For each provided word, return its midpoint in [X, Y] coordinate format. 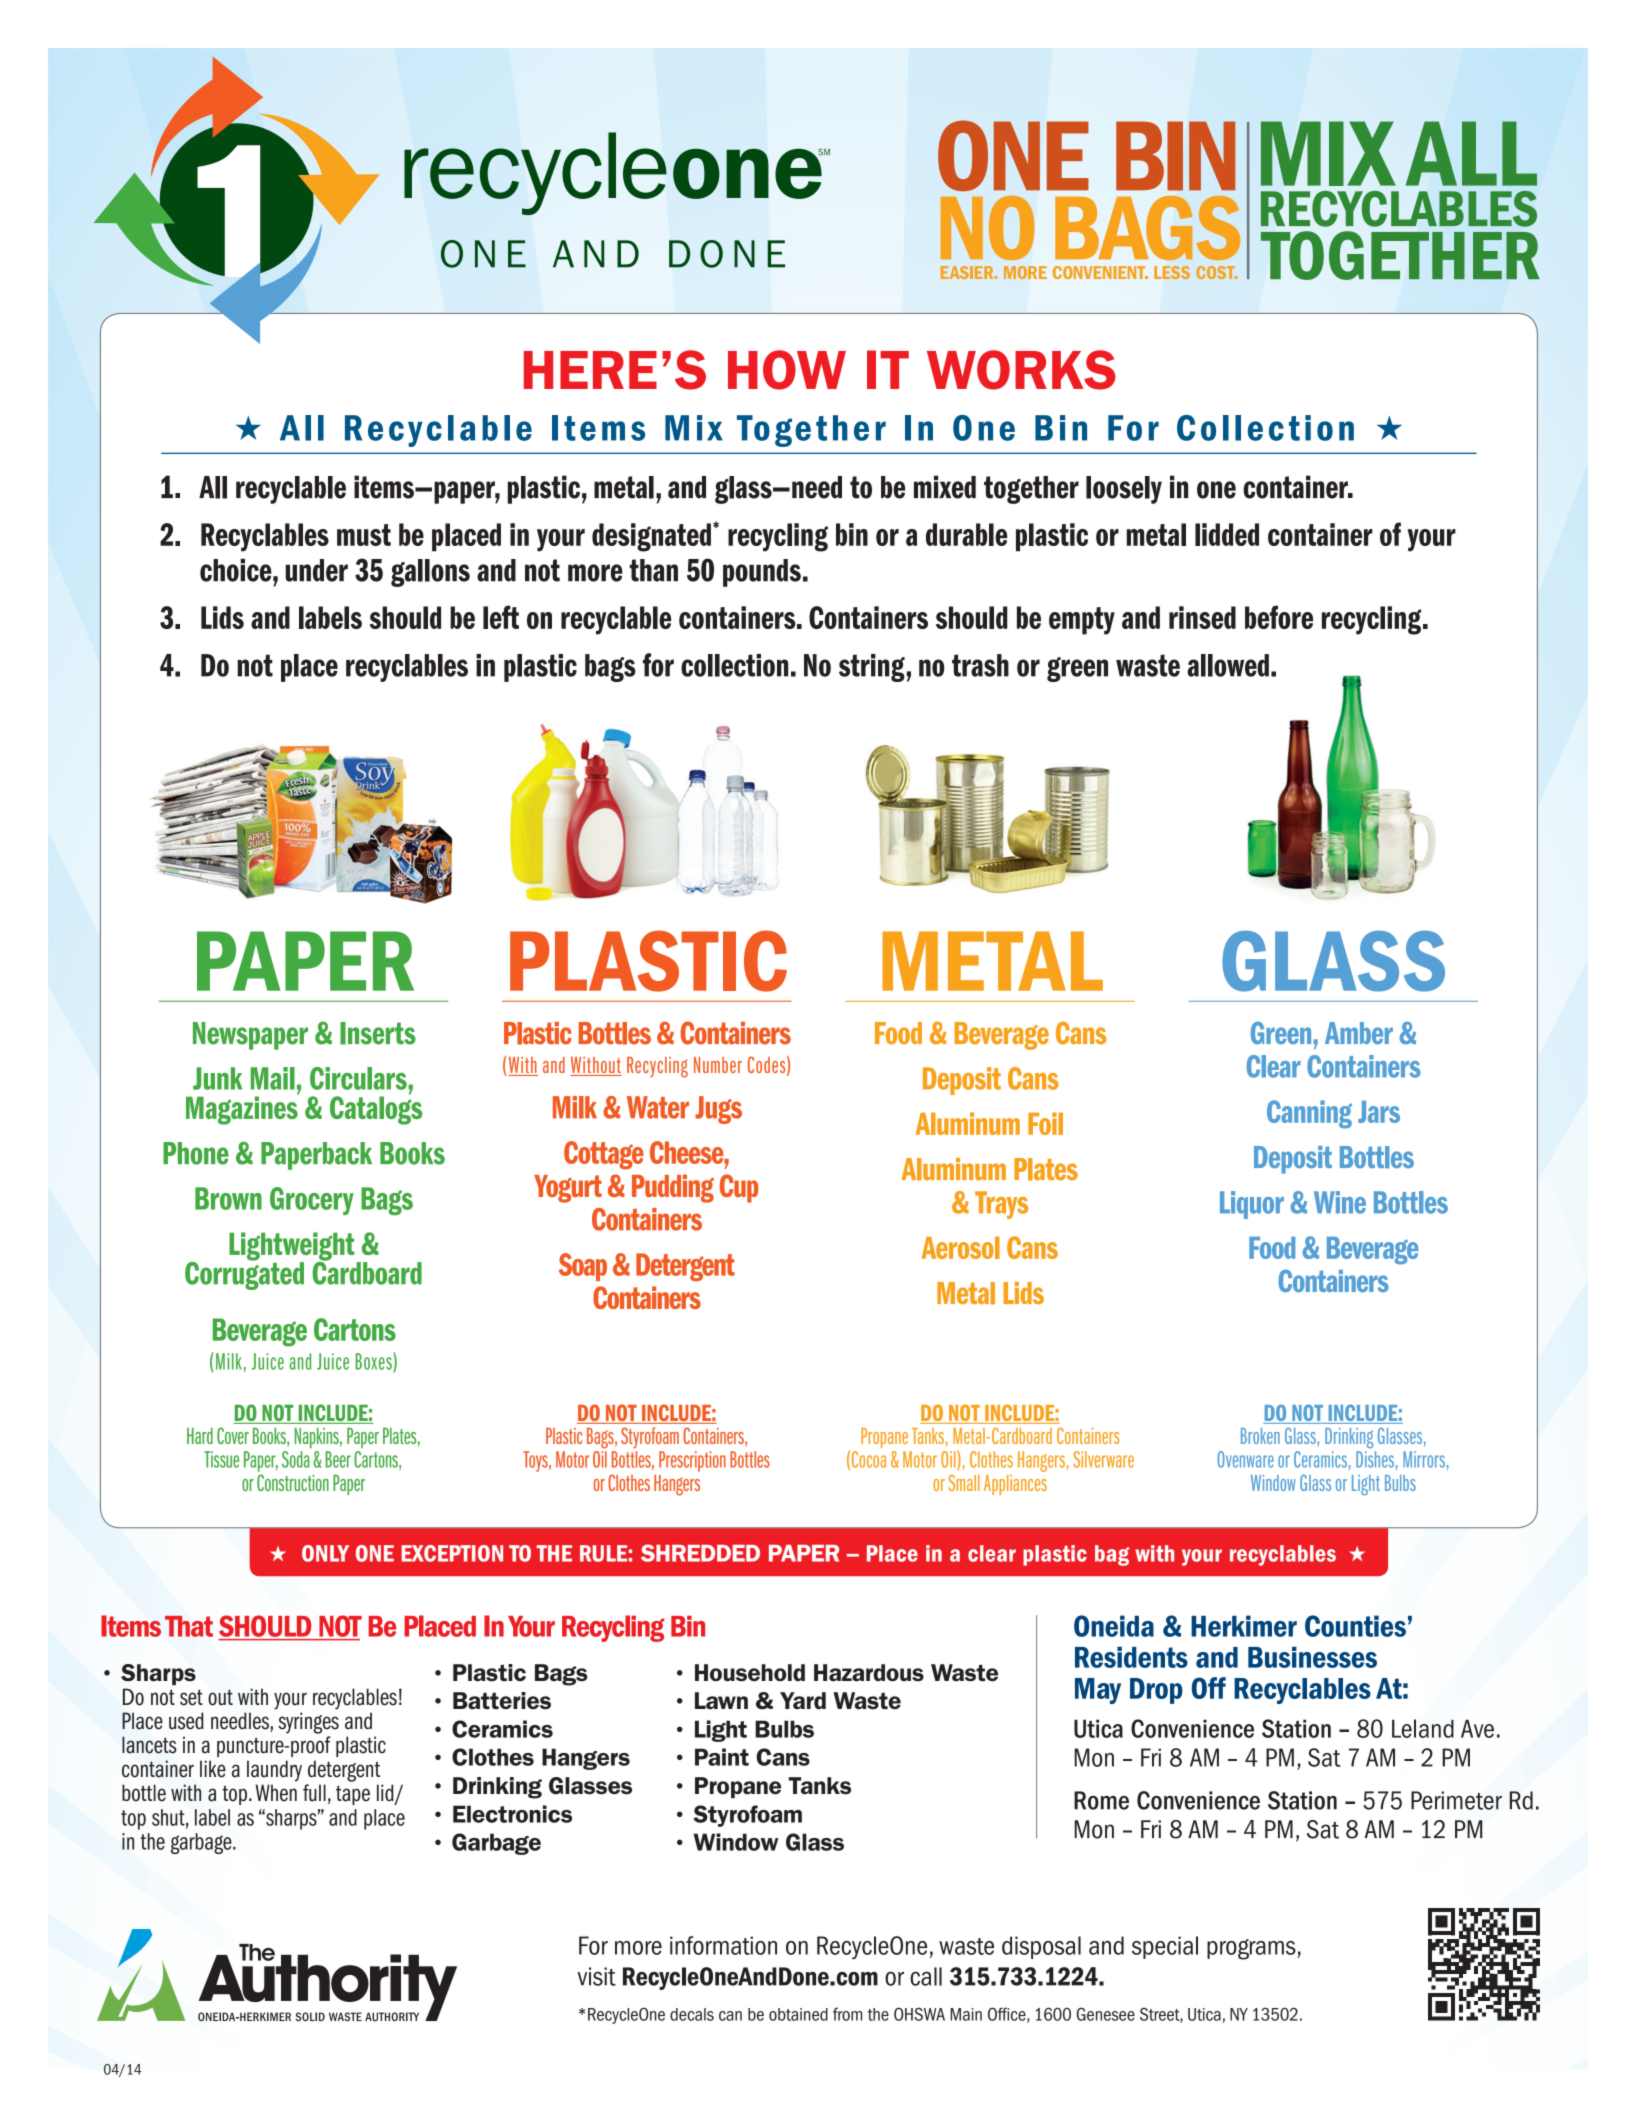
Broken [1260, 1436]
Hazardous [869, 1673]
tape [353, 1795]
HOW [787, 370]
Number [718, 1065]
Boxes [375, 1362]
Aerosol [961, 1247]
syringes [308, 1723]
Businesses [1312, 1657]
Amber [1359, 1033]
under [316, 570]
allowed [1228, 665]
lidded [1227, 534]
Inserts [378, 1033]
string [872, 668]
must [364, 535]
